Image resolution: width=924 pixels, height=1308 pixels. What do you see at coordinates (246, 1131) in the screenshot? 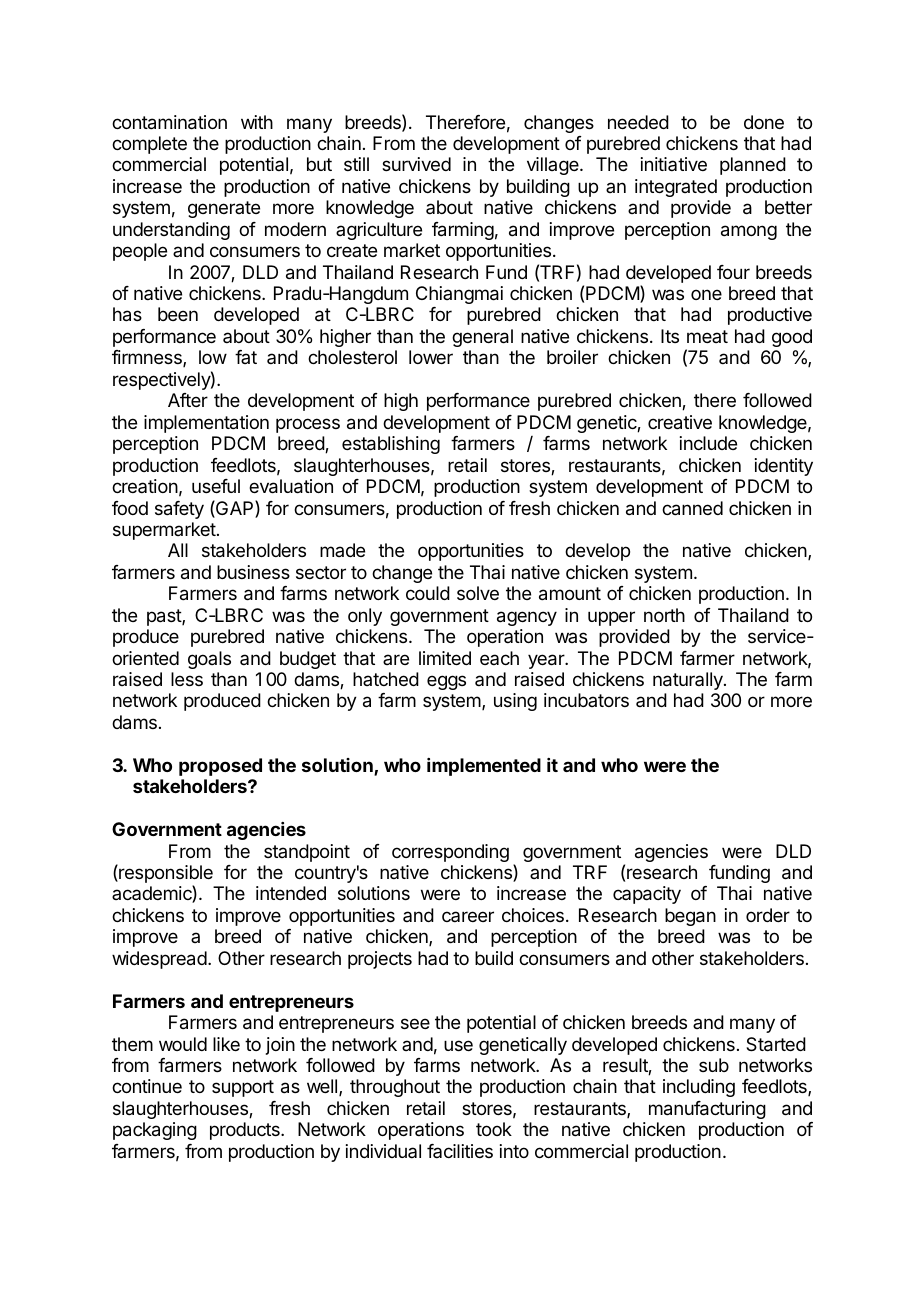
I see `products` at bounding box center [246, 1131].
